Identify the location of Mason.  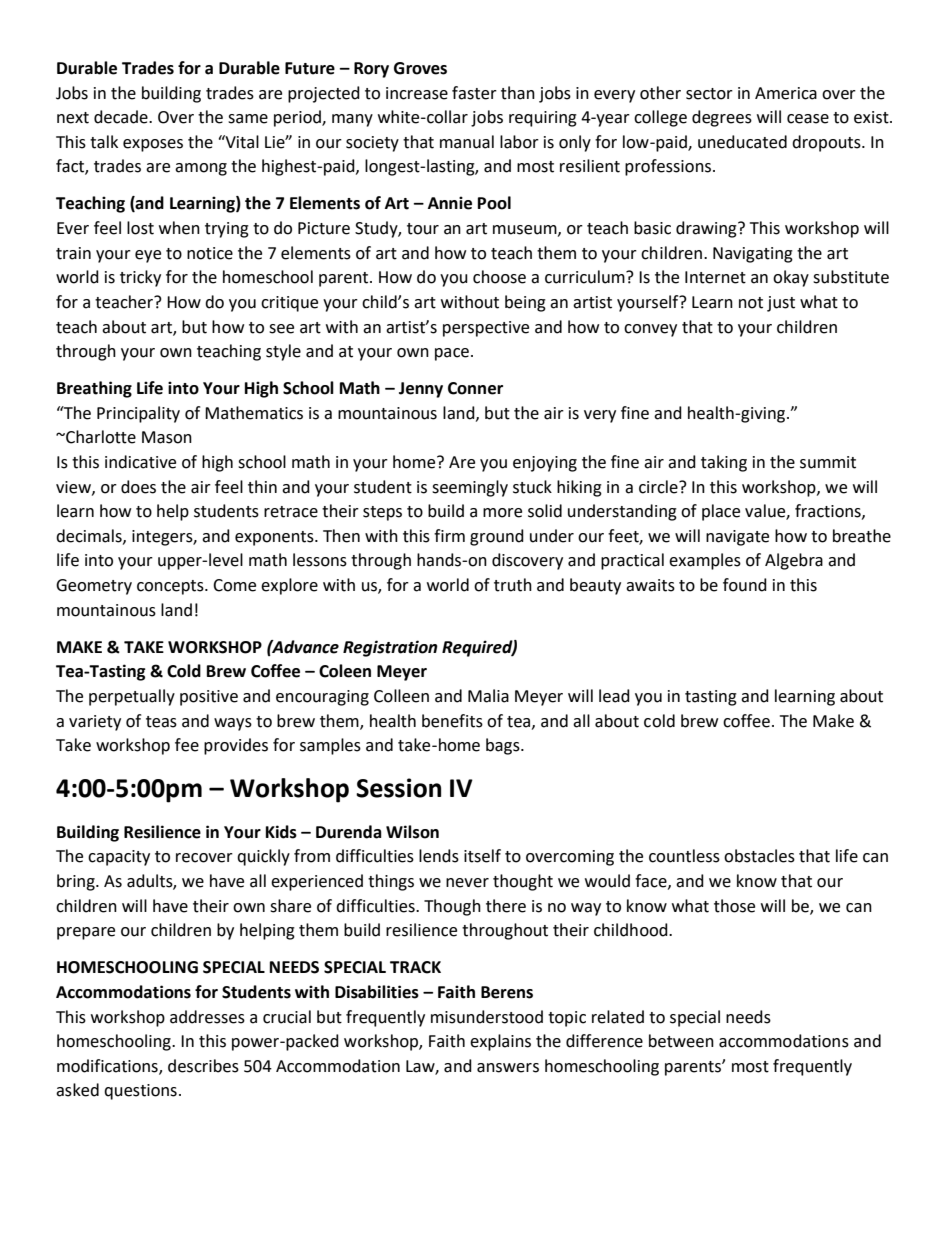
(167, 437).
